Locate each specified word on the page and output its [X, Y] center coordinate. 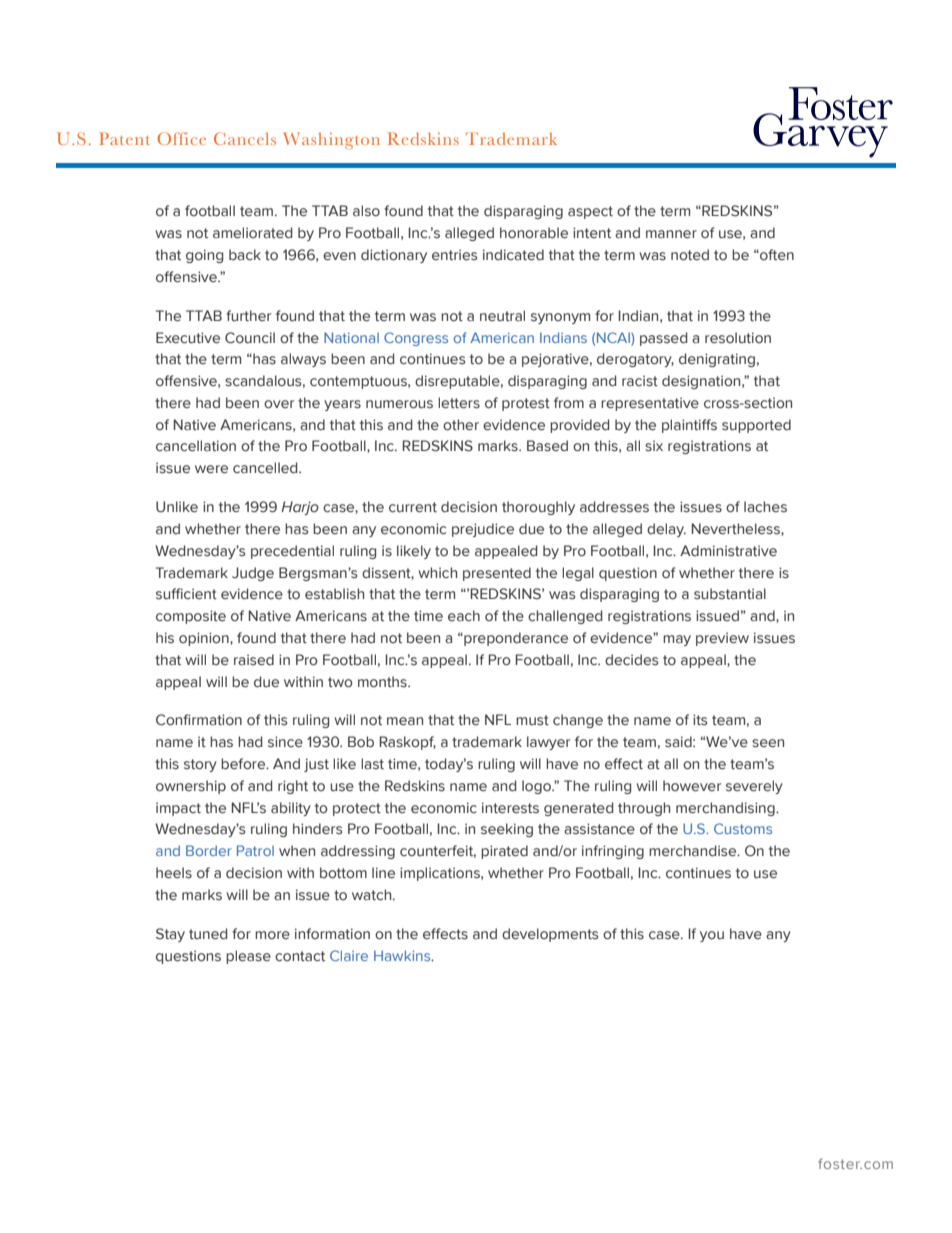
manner [671, 234]
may [677, 640]
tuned [208, 934]
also [366, 211]
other [461, 425]
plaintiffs [689, 426]
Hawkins [403, 955]
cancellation [196, 446]
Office [181, 138]
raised [254, 660]
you [712, 936]
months [383, 682]
